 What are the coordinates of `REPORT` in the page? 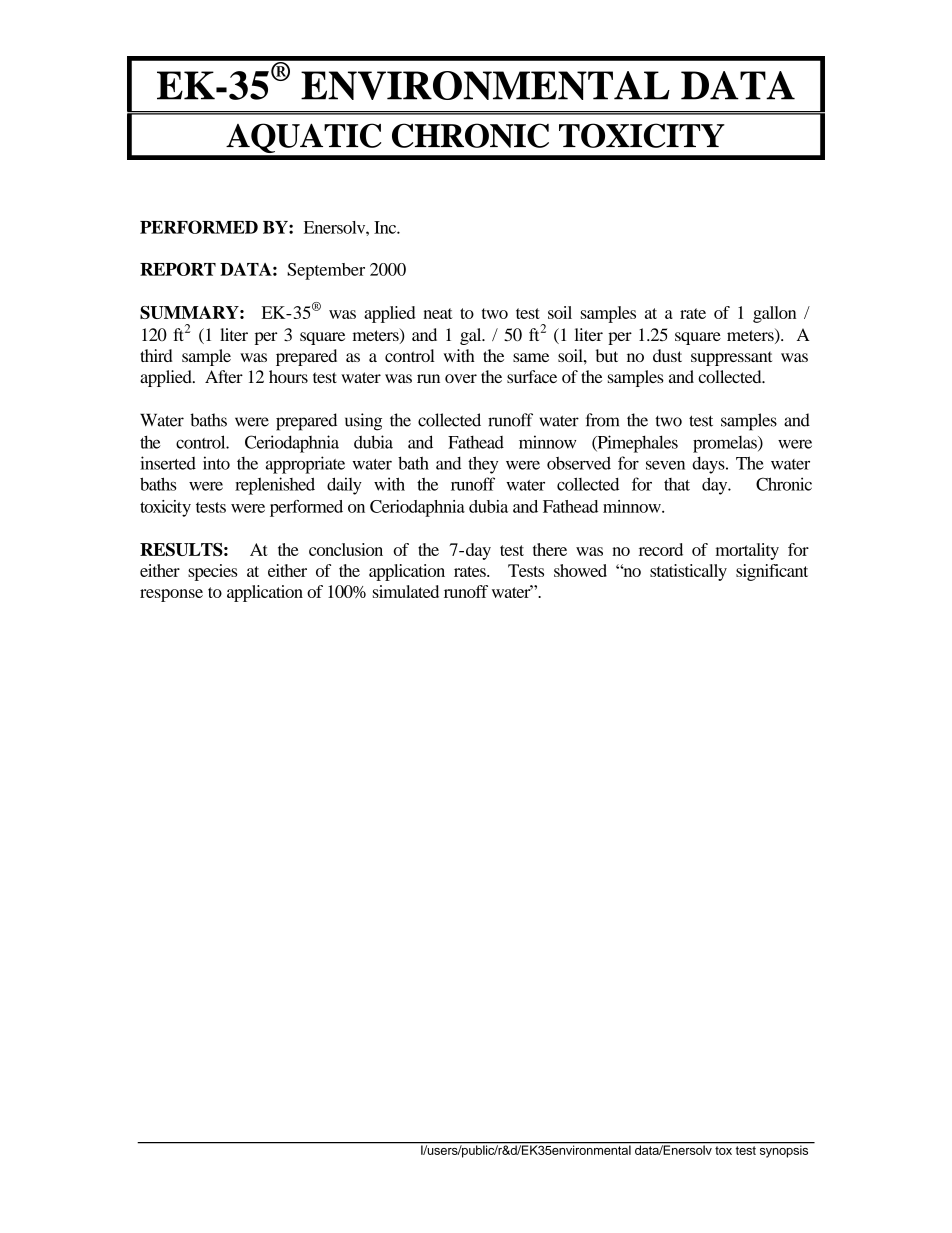 It's located at (178, 269).
